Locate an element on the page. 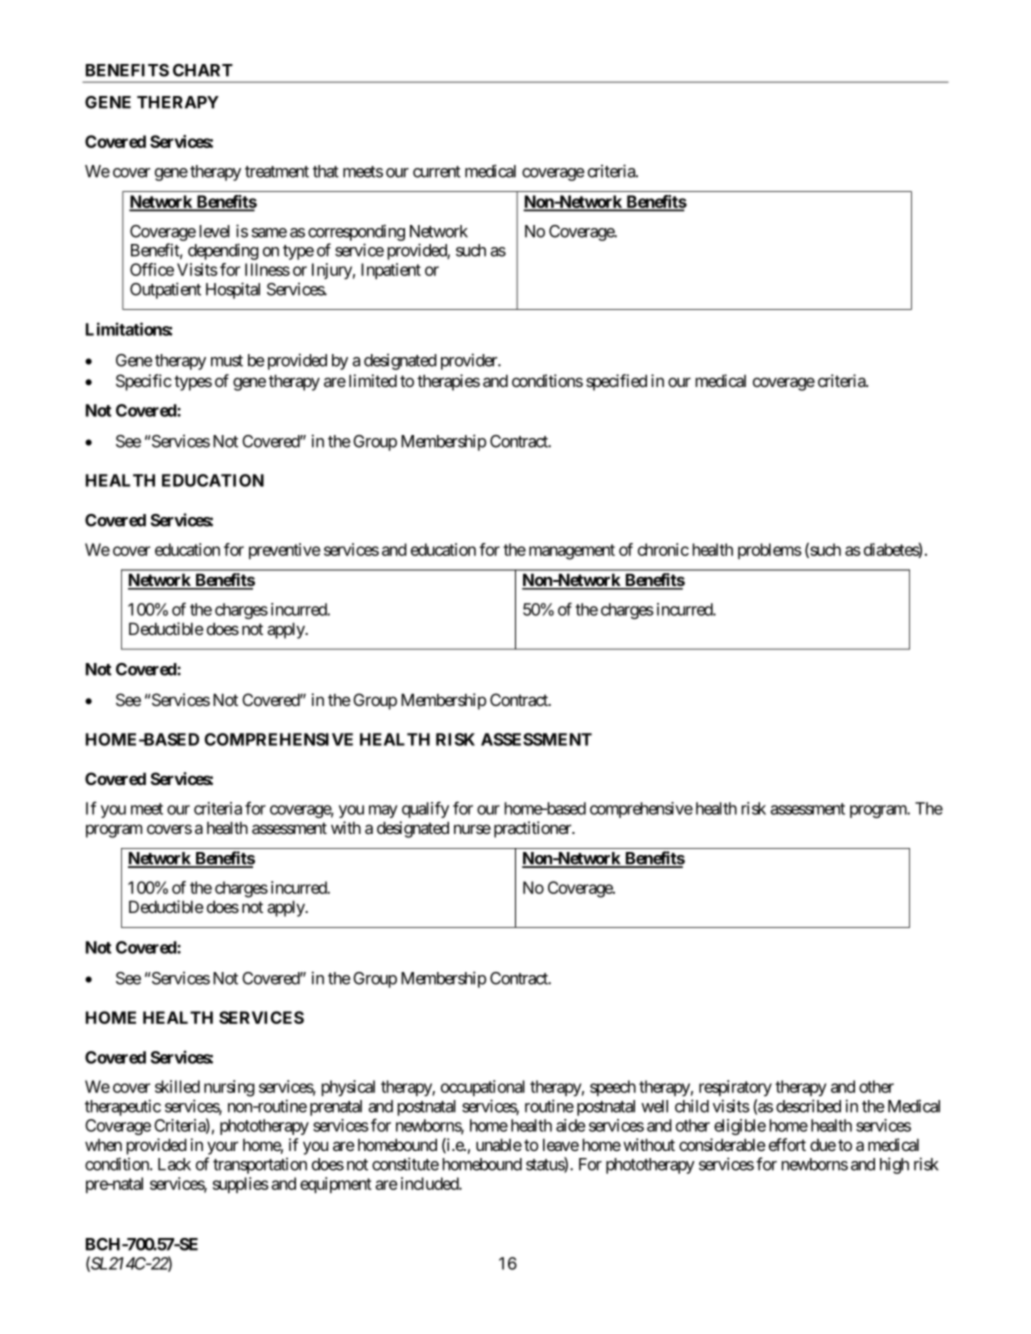 Image resolution: width=1031 pixels, height=1334 pixels. management is located at coordinates (572, 552).
